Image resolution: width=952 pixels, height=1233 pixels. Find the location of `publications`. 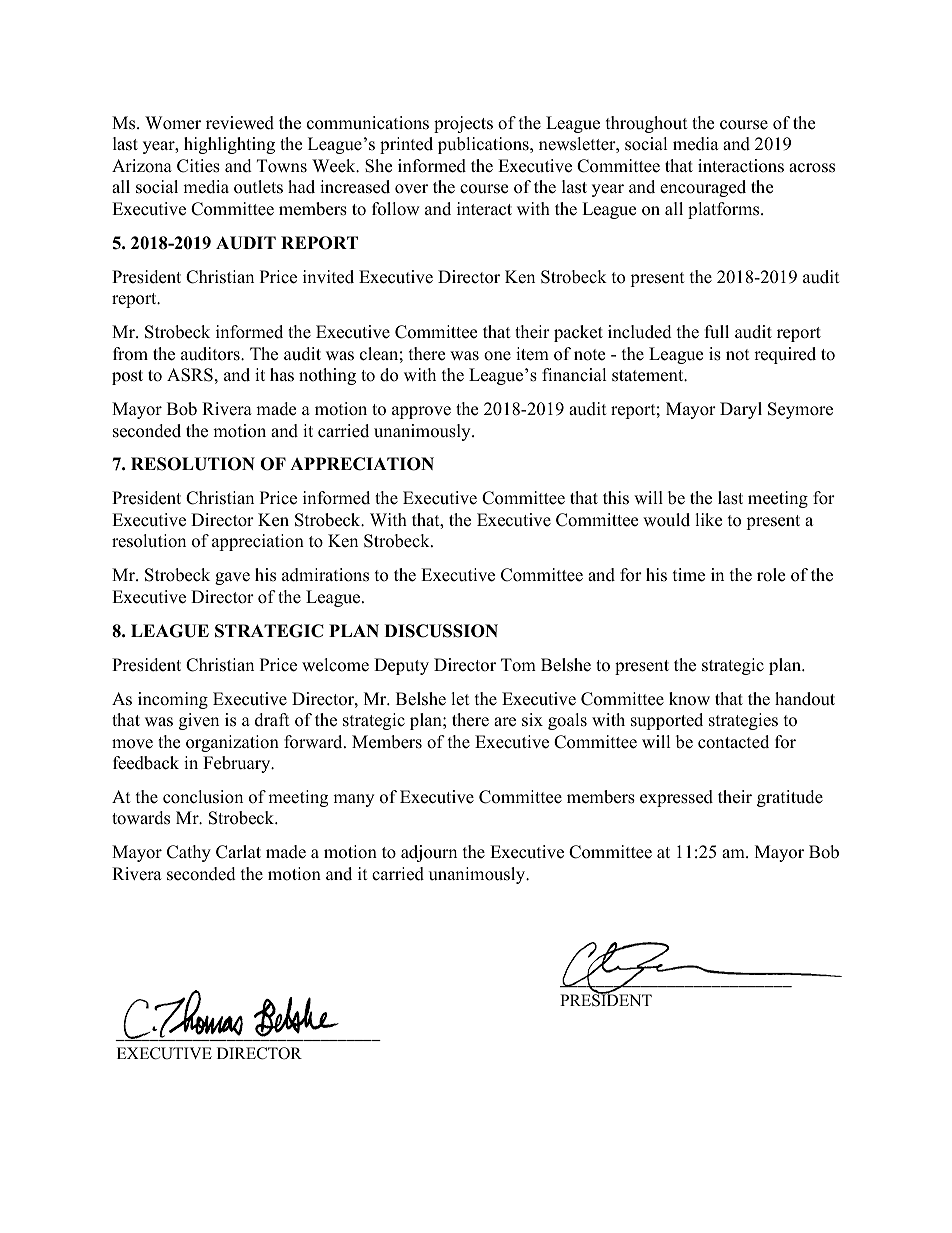

publications is located at coordinates (484, 145).
